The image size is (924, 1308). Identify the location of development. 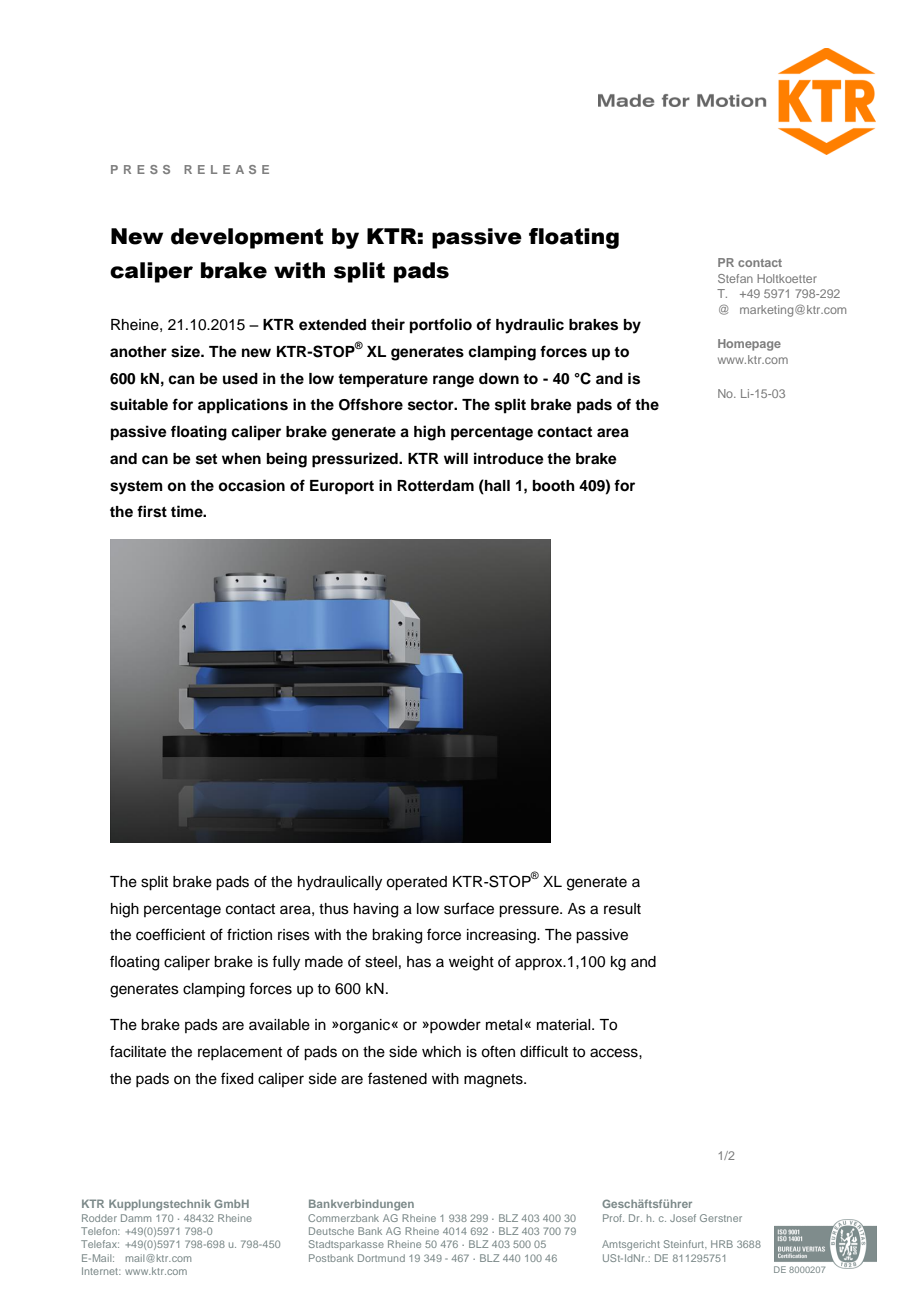
(247, 238).
